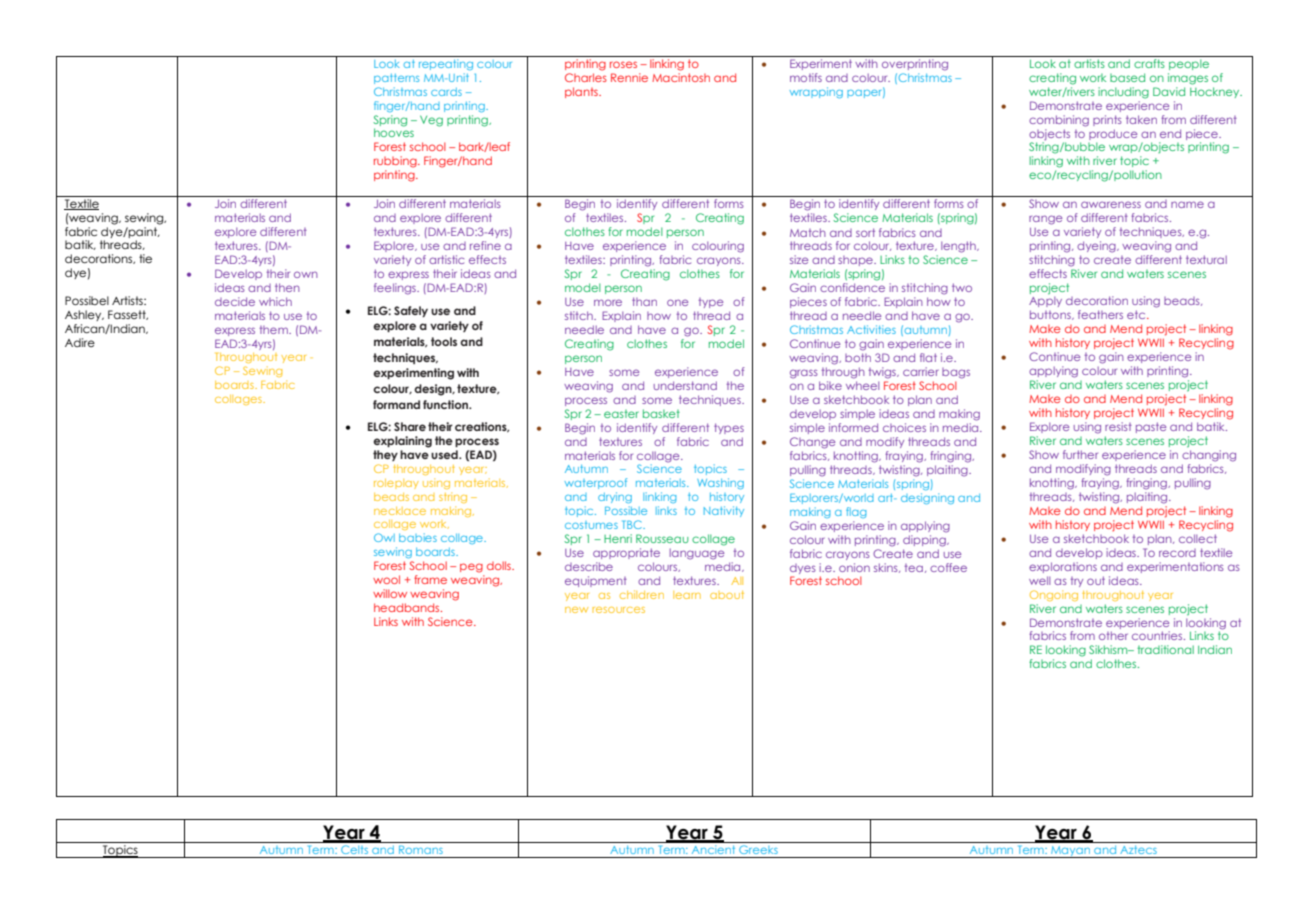 Image resolution: width=1308 pixels, height=924 pixels. Describe the element at coordinates (396, 79) in the document. I see `patterns` at that location.
